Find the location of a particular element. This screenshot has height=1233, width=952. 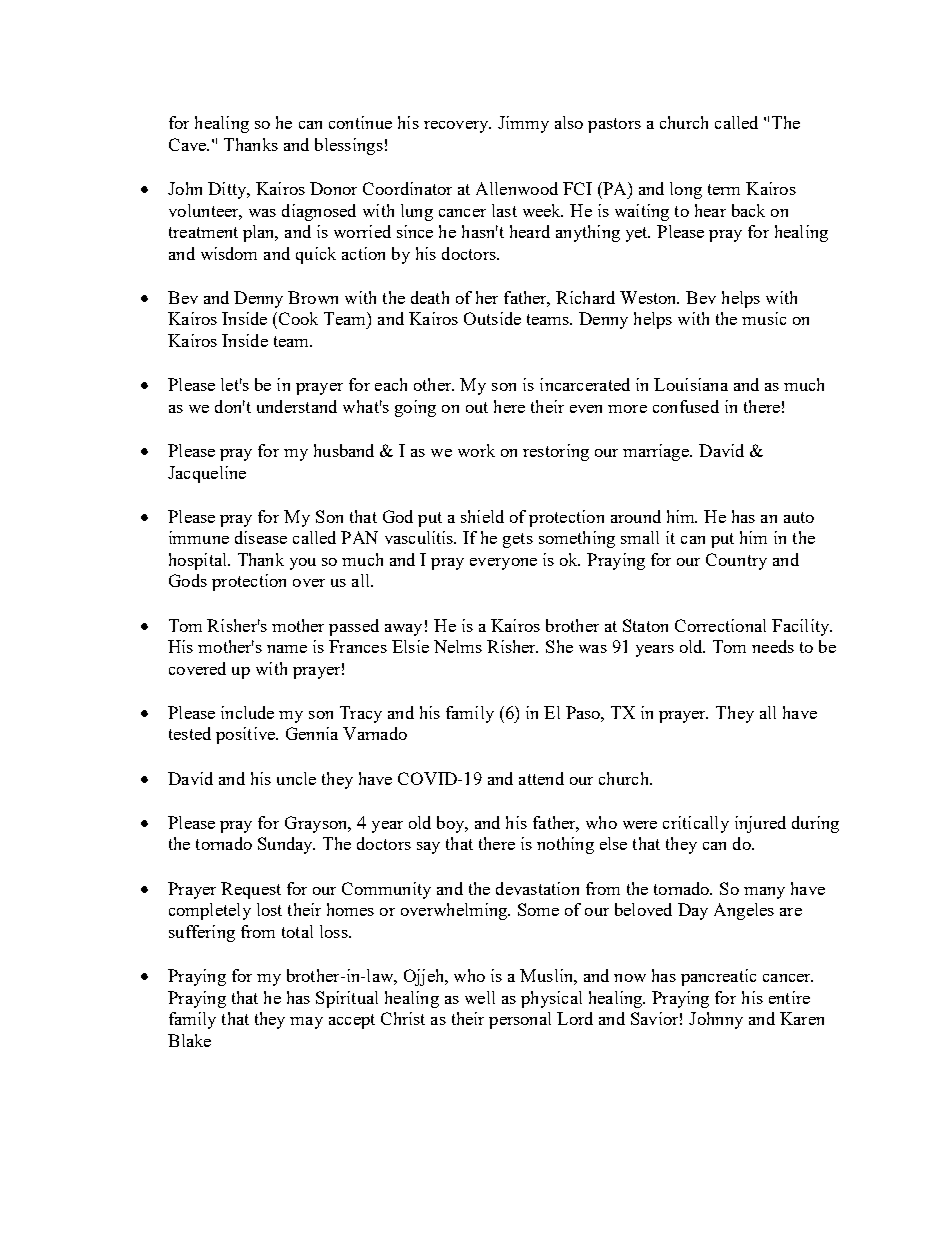

attend is located at coordinates (541, 778).
